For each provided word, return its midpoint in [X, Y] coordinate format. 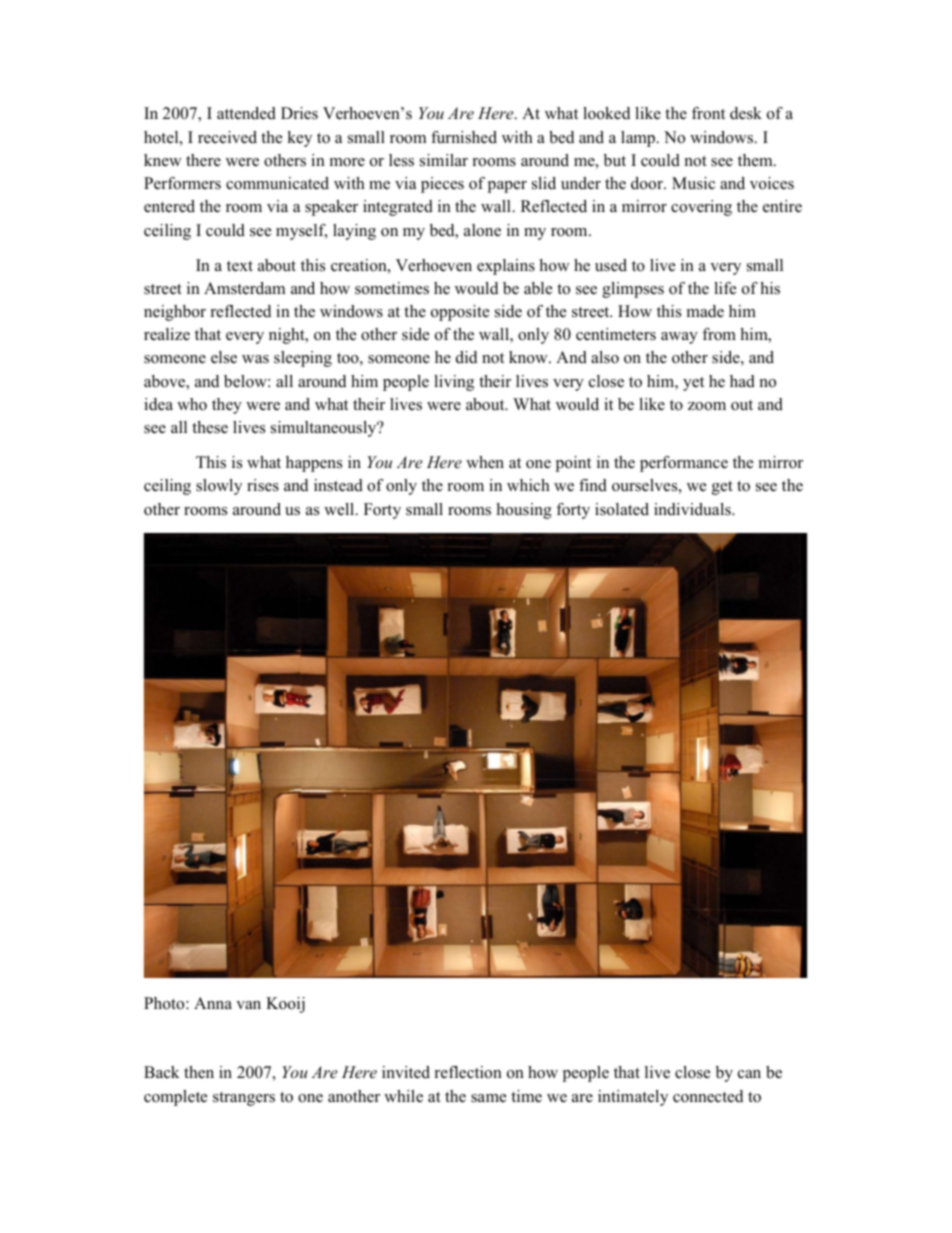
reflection [468, 1072]
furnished [464, 137]
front [708, 113]
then [199, 1072]
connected [708, 1096]
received [227, 137]
